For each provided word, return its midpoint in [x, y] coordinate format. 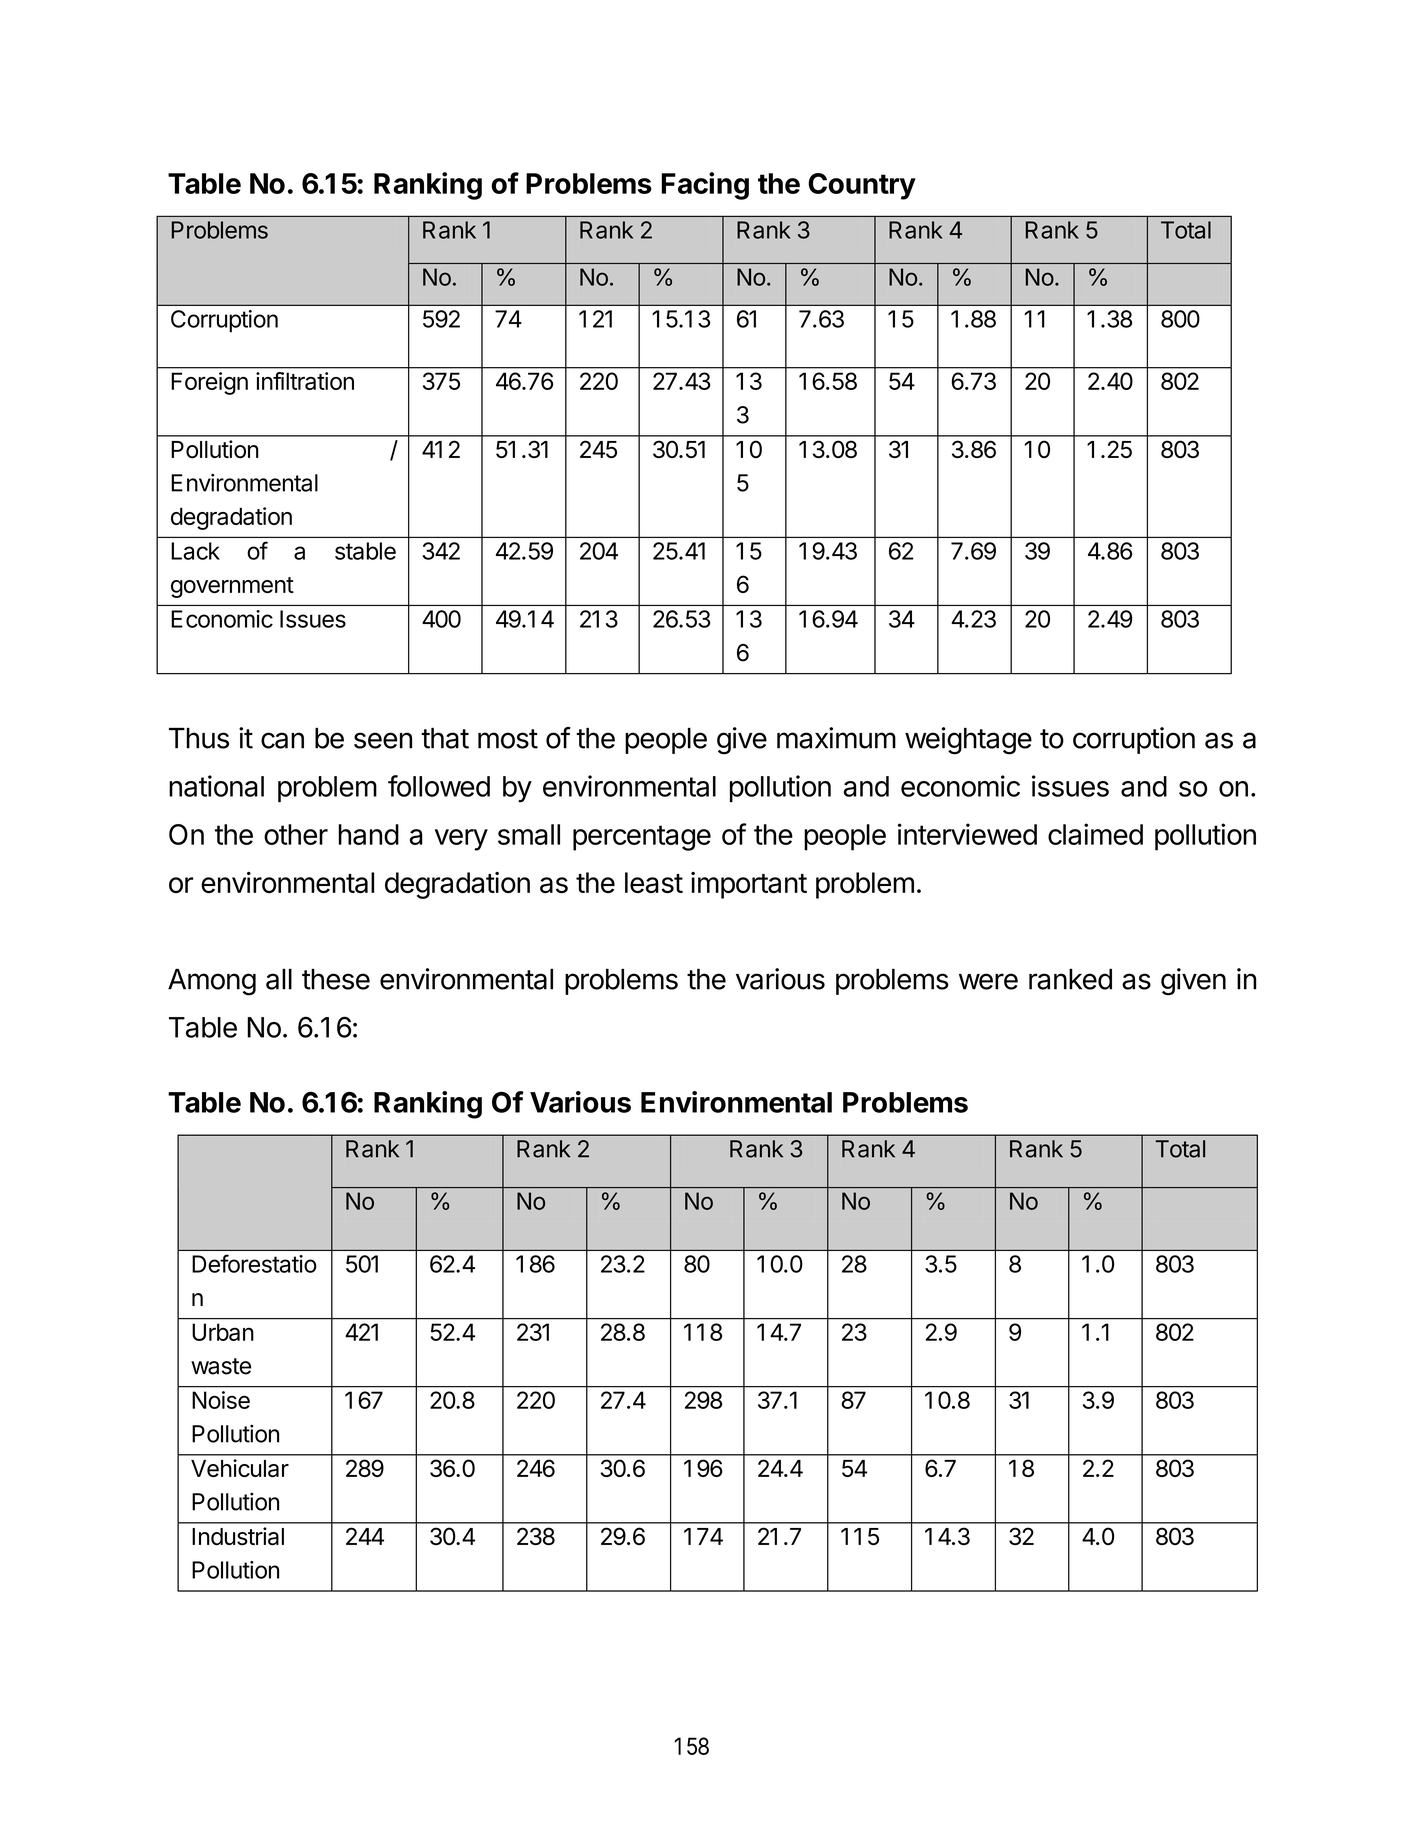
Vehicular [240, 1468]
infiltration [305, 381]
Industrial [238, 1536]
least [654, 882]
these [336, 979]
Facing [705, 186]
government [232, 587]
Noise [221, 1400]
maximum [836, 738]
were [988, 981]
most [508, 739]
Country [862, 186]
